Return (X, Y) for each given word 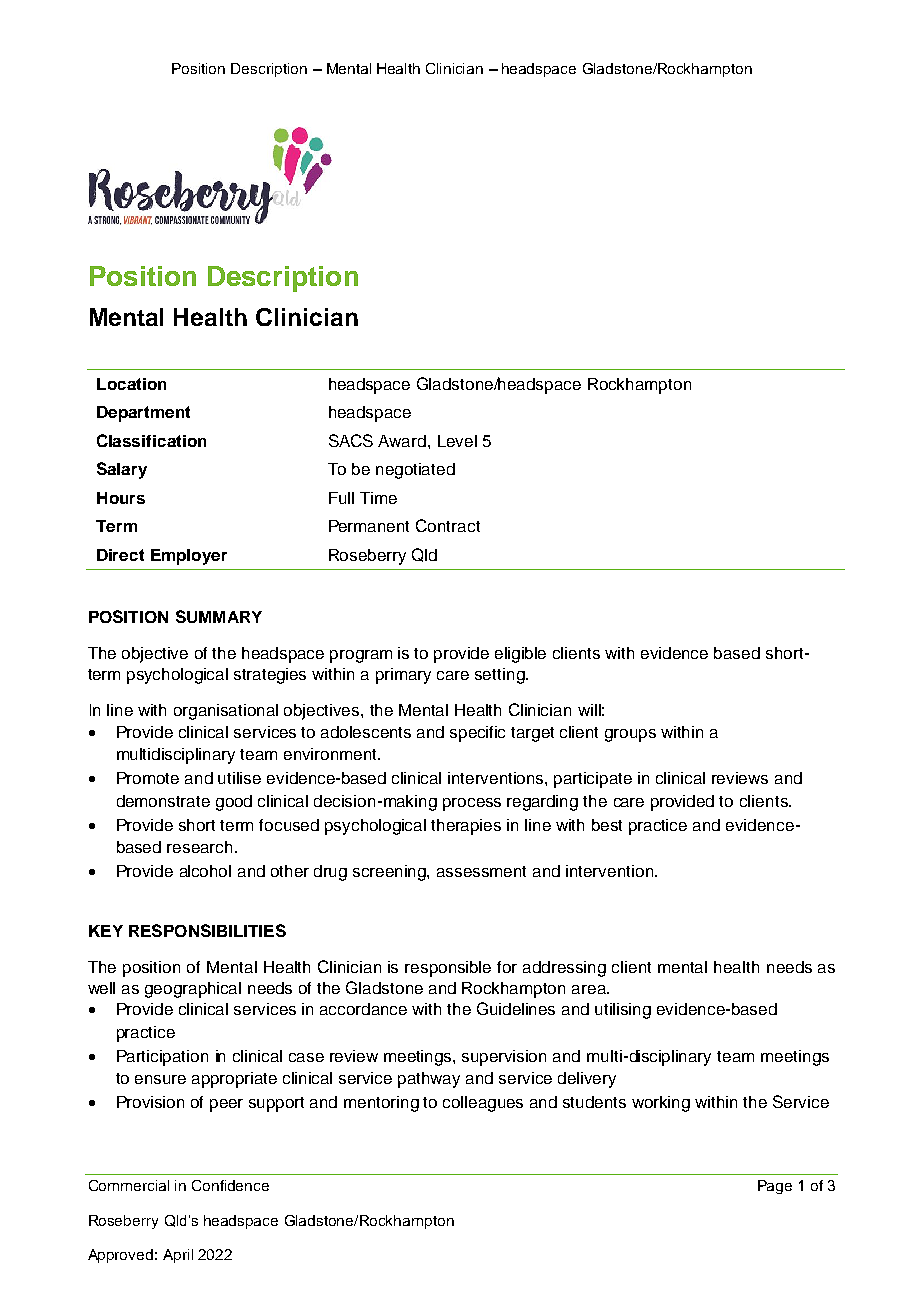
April (178, 1256)
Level (457, 441)
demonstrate (163, 801)
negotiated (415, 471)
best (607, 825)
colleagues (483, 1104)
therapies (466, 827)
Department (143, 414)
